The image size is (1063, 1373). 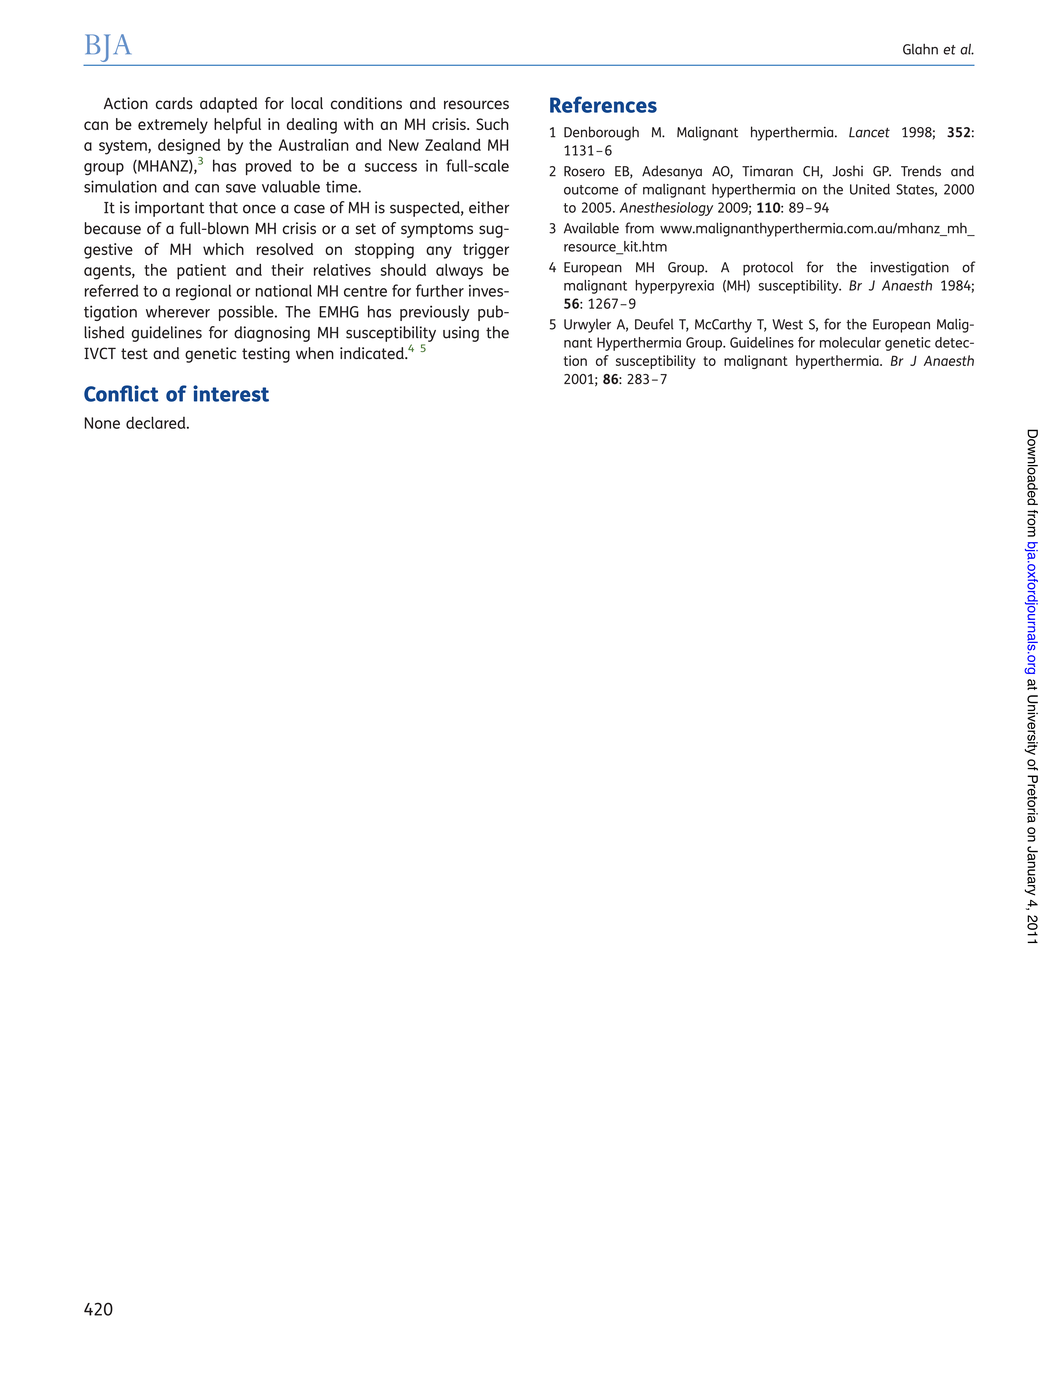 I want to click on Glahn, so click(x=920, y=49).
